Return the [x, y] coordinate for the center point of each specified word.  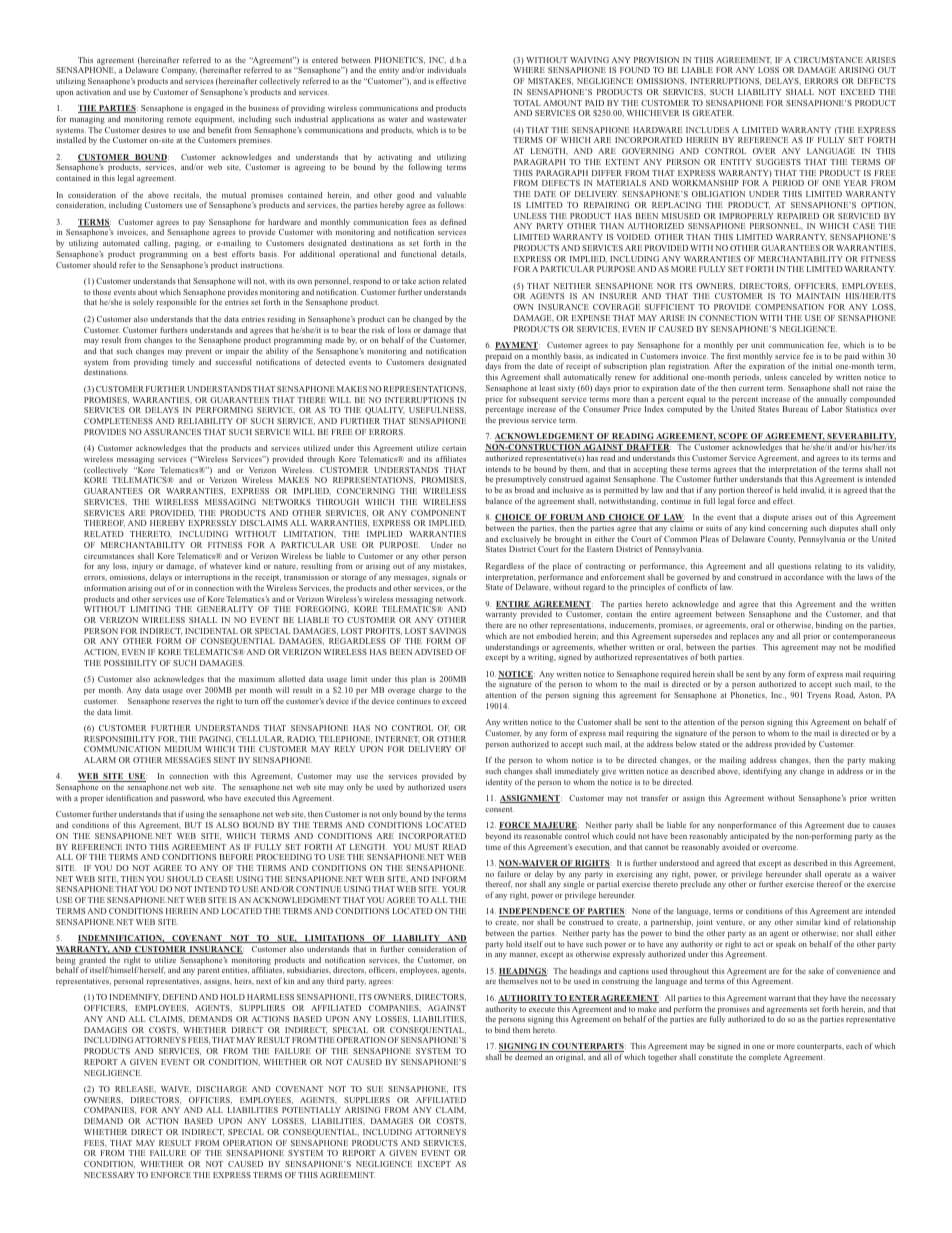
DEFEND [180, 997]
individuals [446, 70]
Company [179, 71]
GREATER [713, 113]
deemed [529, 1057]
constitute [716, 1057]
